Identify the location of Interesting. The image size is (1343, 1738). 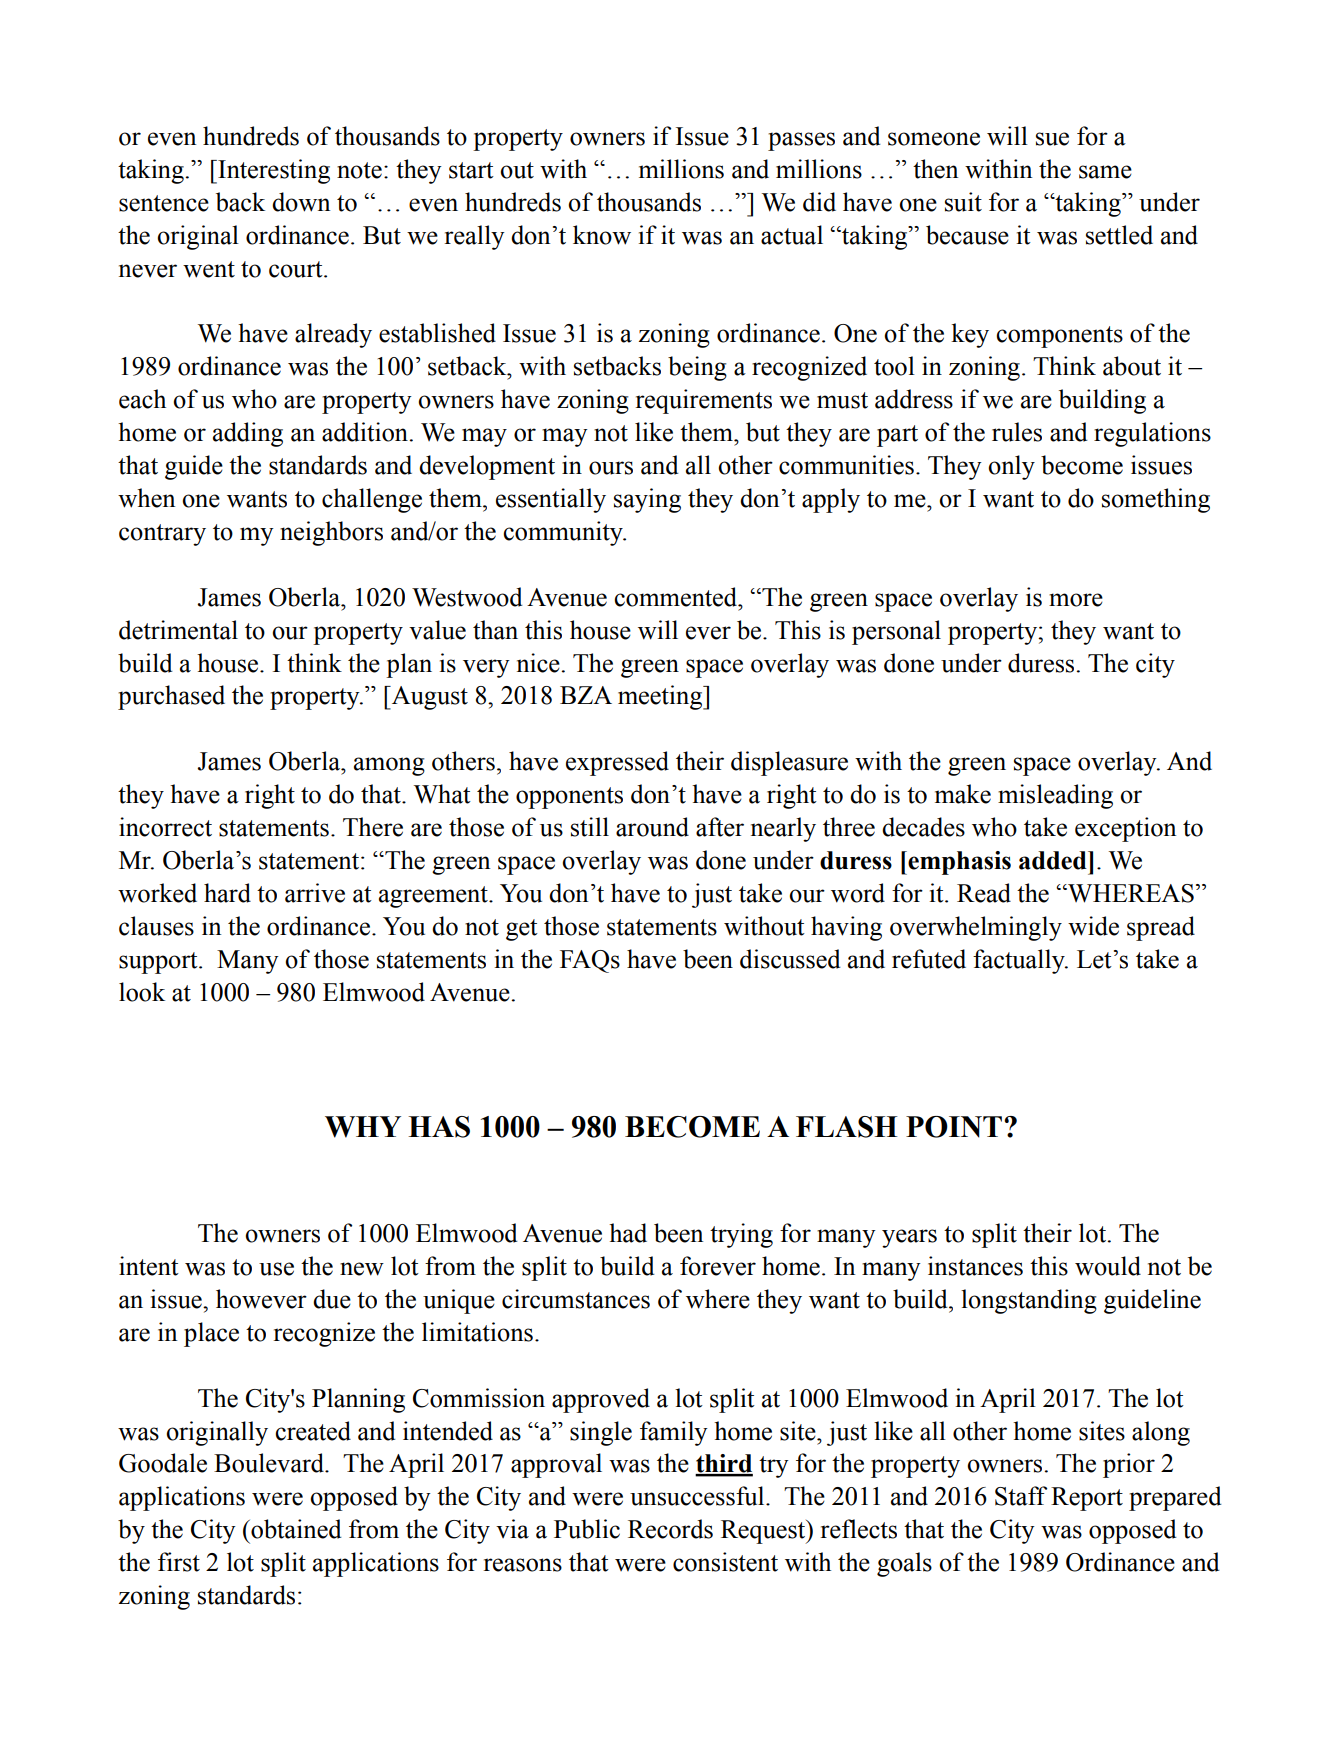
(273, 171).
